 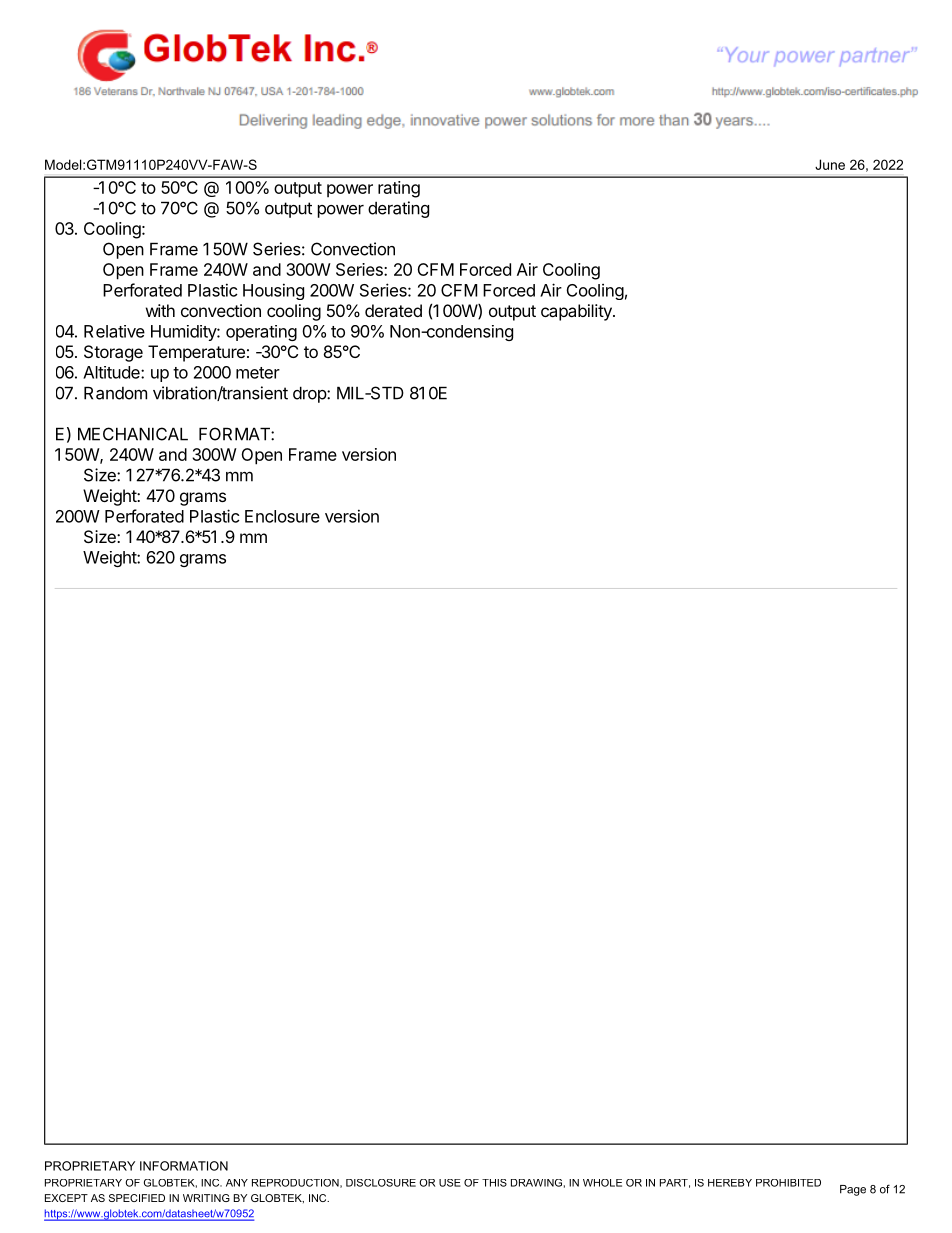 I want to click on meter, so click(x=258, y=373).
